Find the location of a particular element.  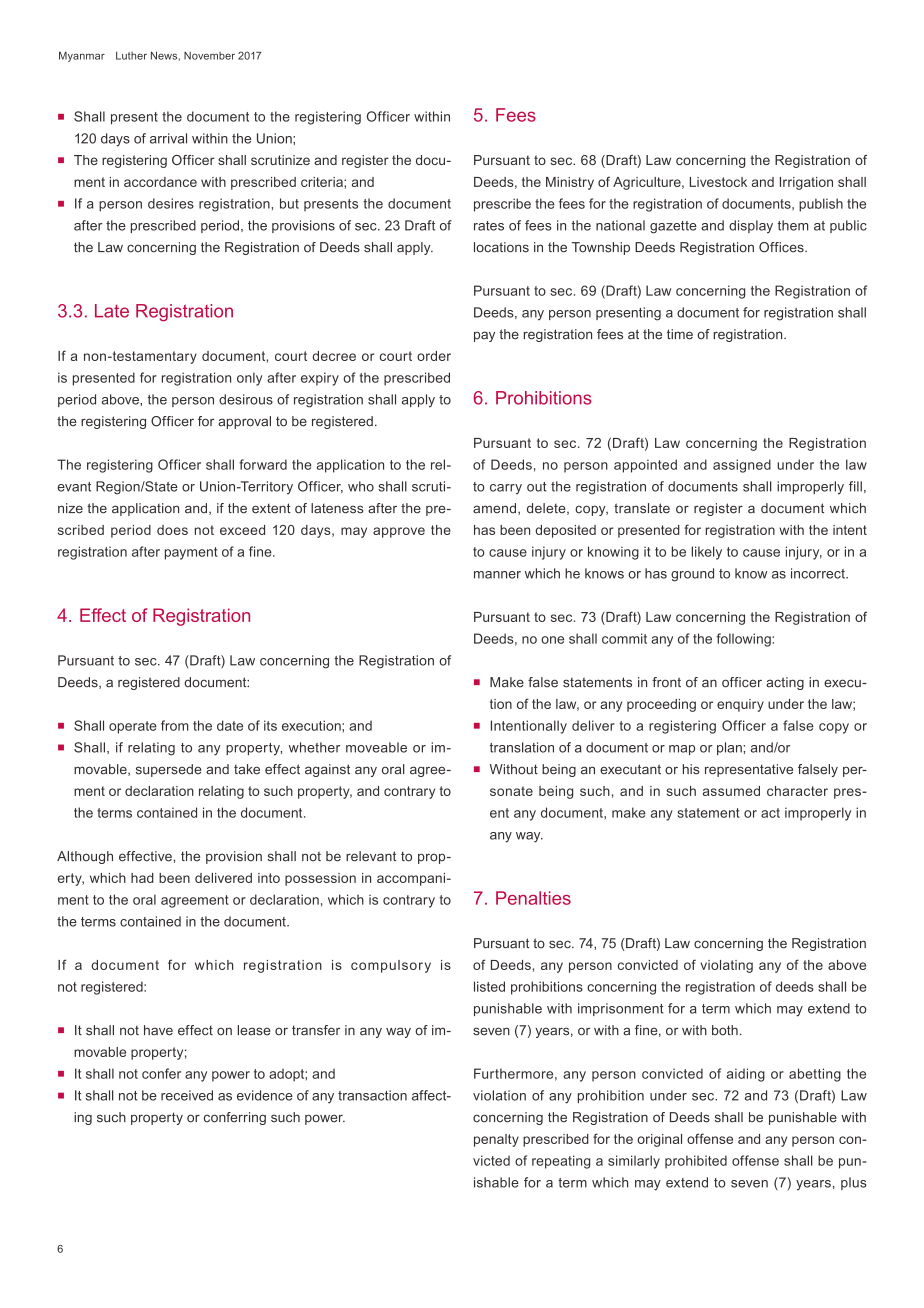

following is located at coordinates (745, 640).
